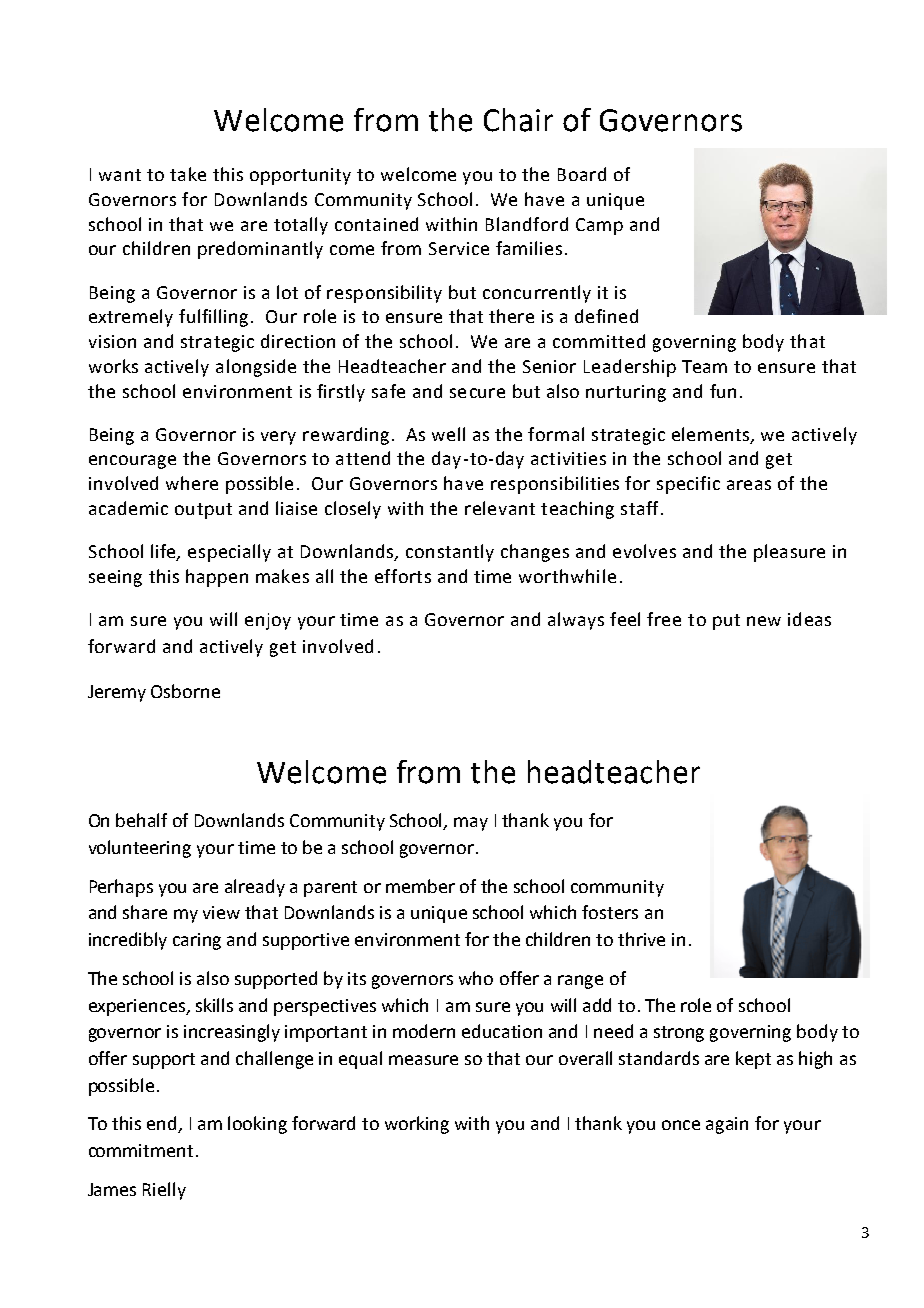 Image resolution: width=924 pixels, height=1308 pixels. Describe the element at coordinates (582, 174) in the screenshot. I see `Board` at that location.
